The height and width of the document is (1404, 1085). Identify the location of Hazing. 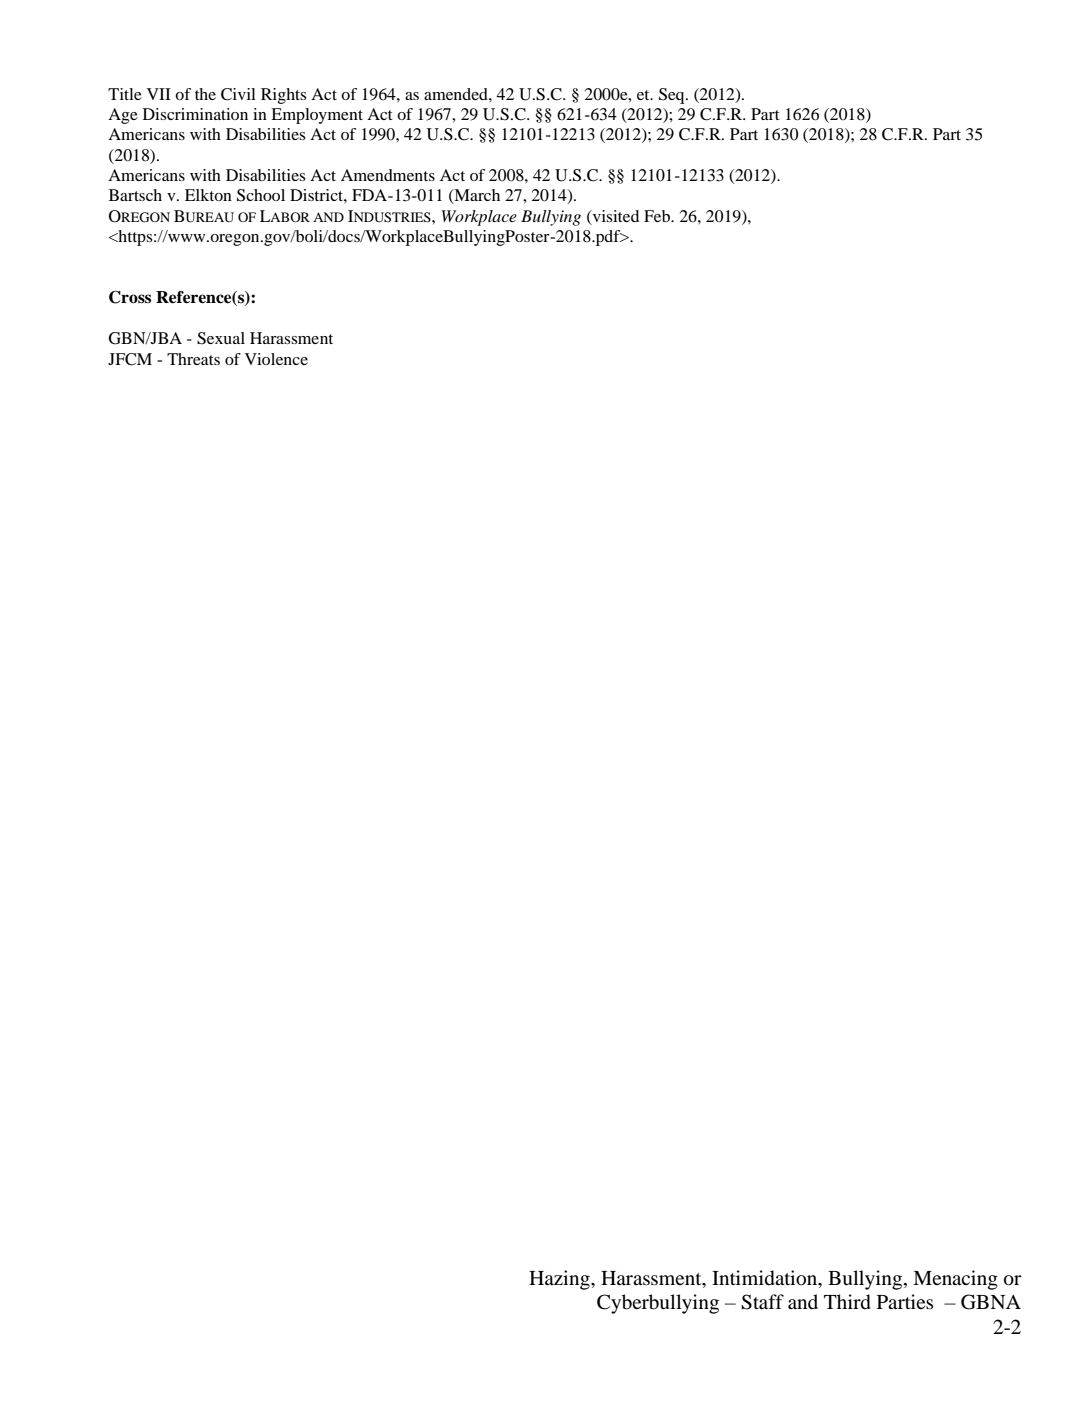
(560, 1280).
